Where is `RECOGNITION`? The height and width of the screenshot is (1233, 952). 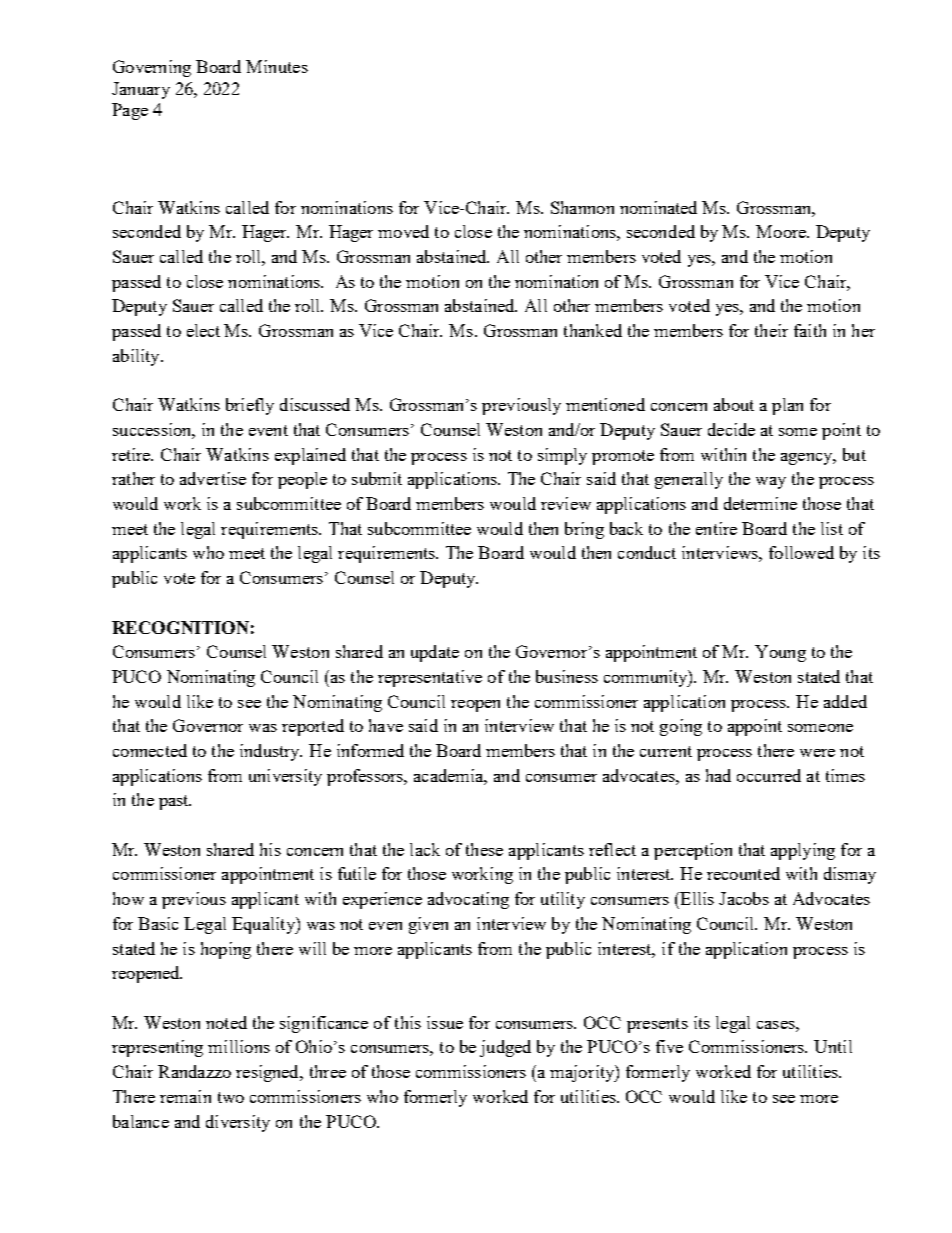
RECOGNITION is located at coordinates (180, 627).
